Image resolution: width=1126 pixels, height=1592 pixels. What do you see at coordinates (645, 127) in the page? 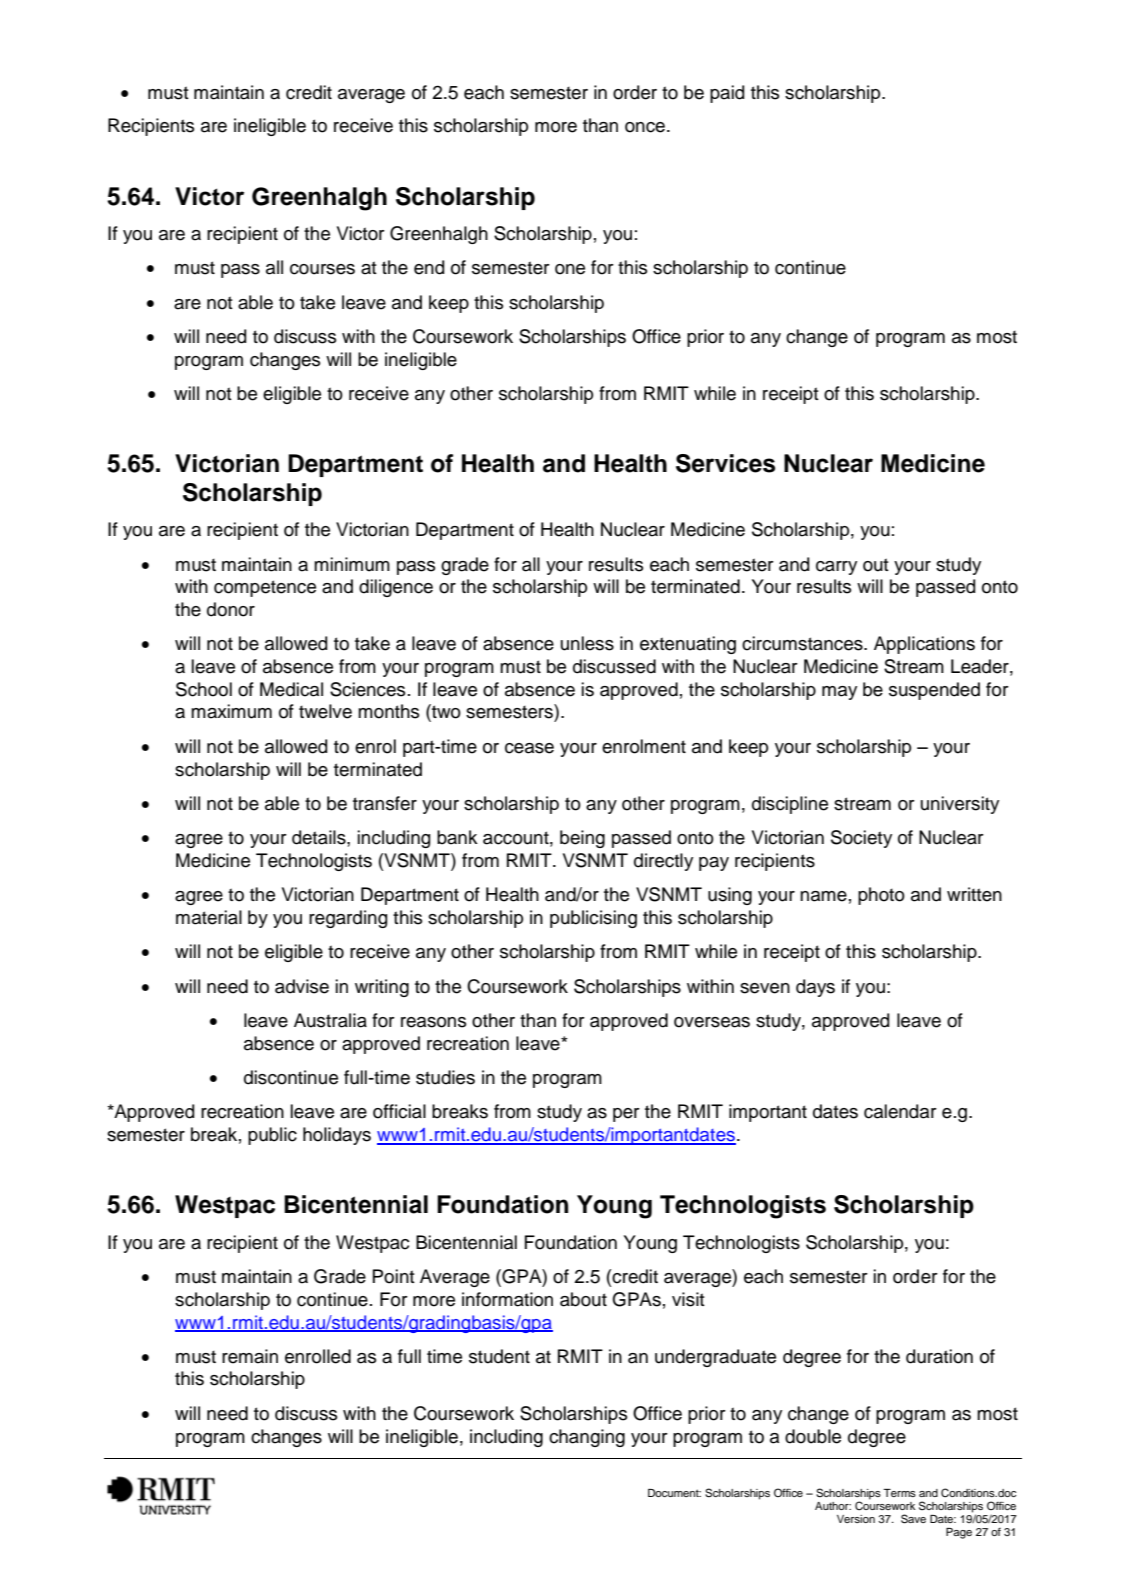
I see `once` at bounding box center [645, 127].
